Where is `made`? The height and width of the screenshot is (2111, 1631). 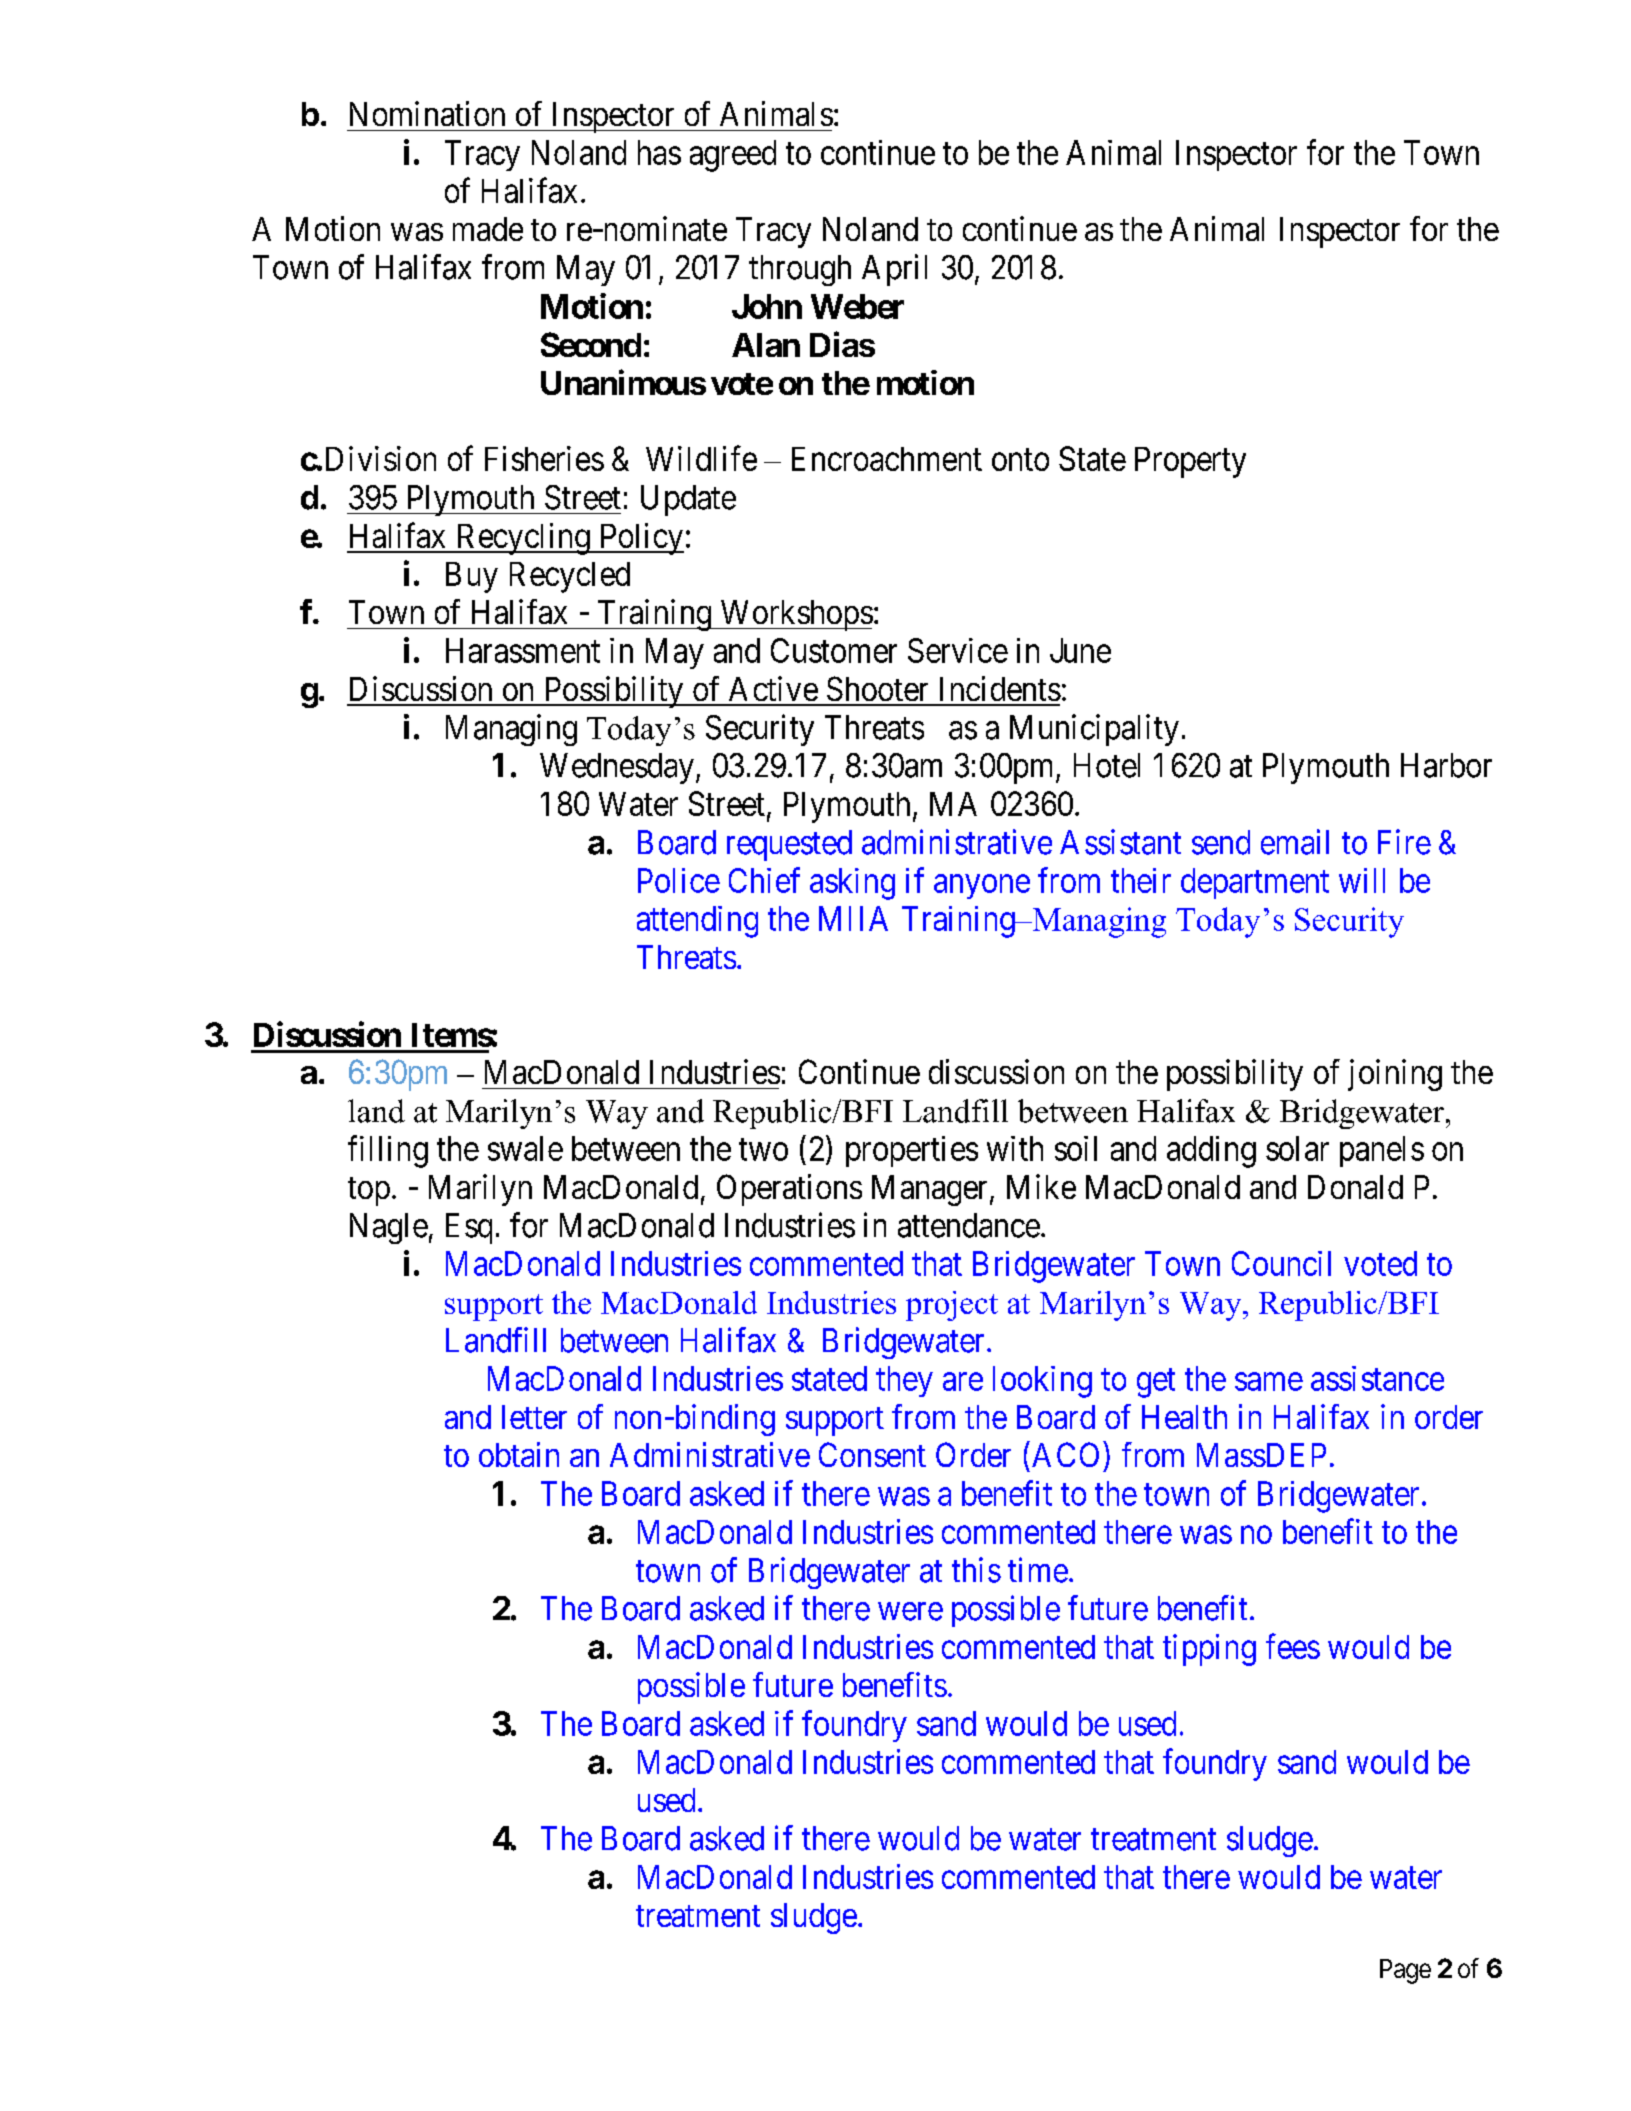
made is located at coordinates (488, 229).
